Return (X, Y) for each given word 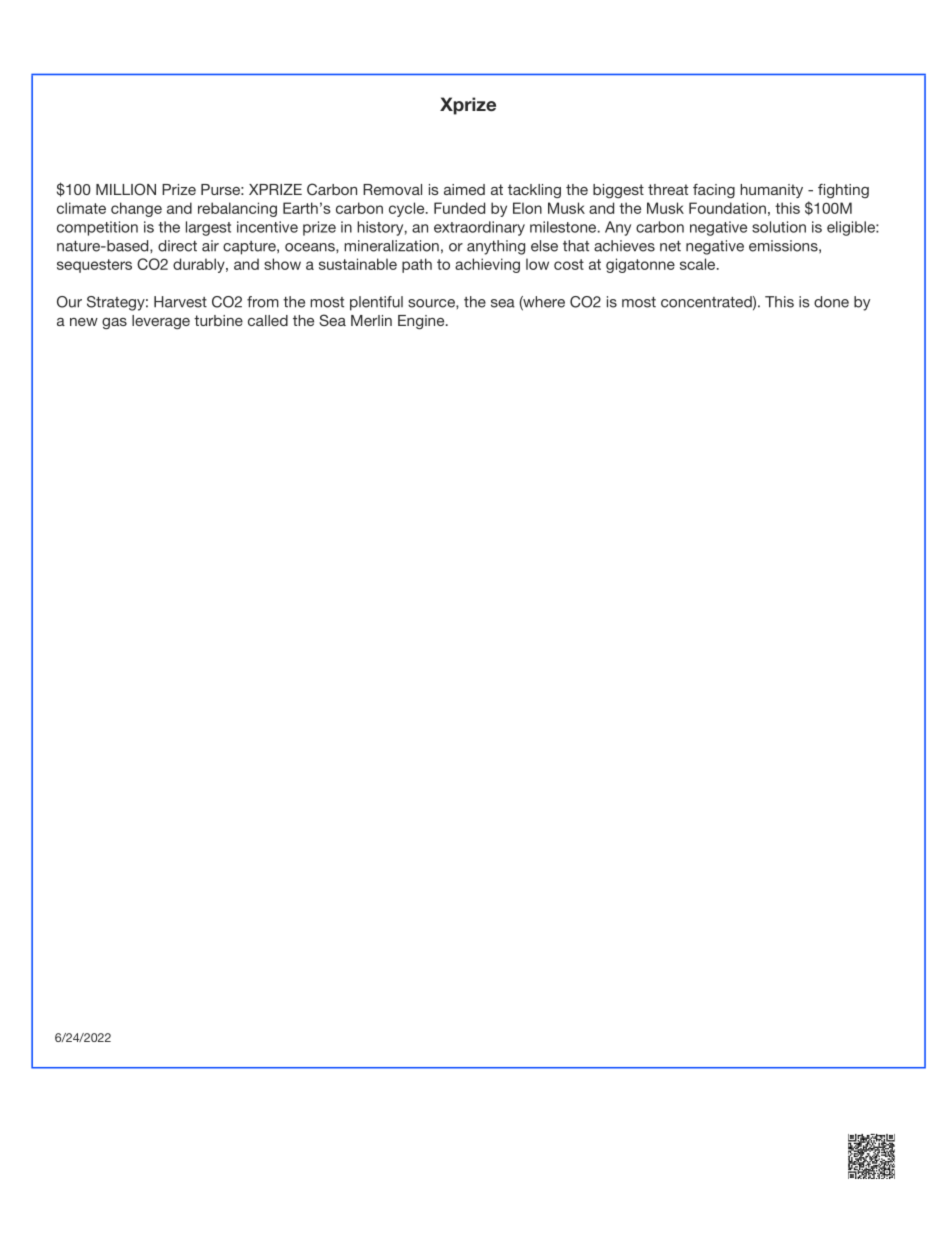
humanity (771, 191)
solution (779, 227)
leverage (161, 322)
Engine (422, 322)
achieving (487, 265)
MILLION (126, 189)
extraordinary (479, 228)
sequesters (94, 266)
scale (699, 264)
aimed (464, 189)
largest (208, 228)
